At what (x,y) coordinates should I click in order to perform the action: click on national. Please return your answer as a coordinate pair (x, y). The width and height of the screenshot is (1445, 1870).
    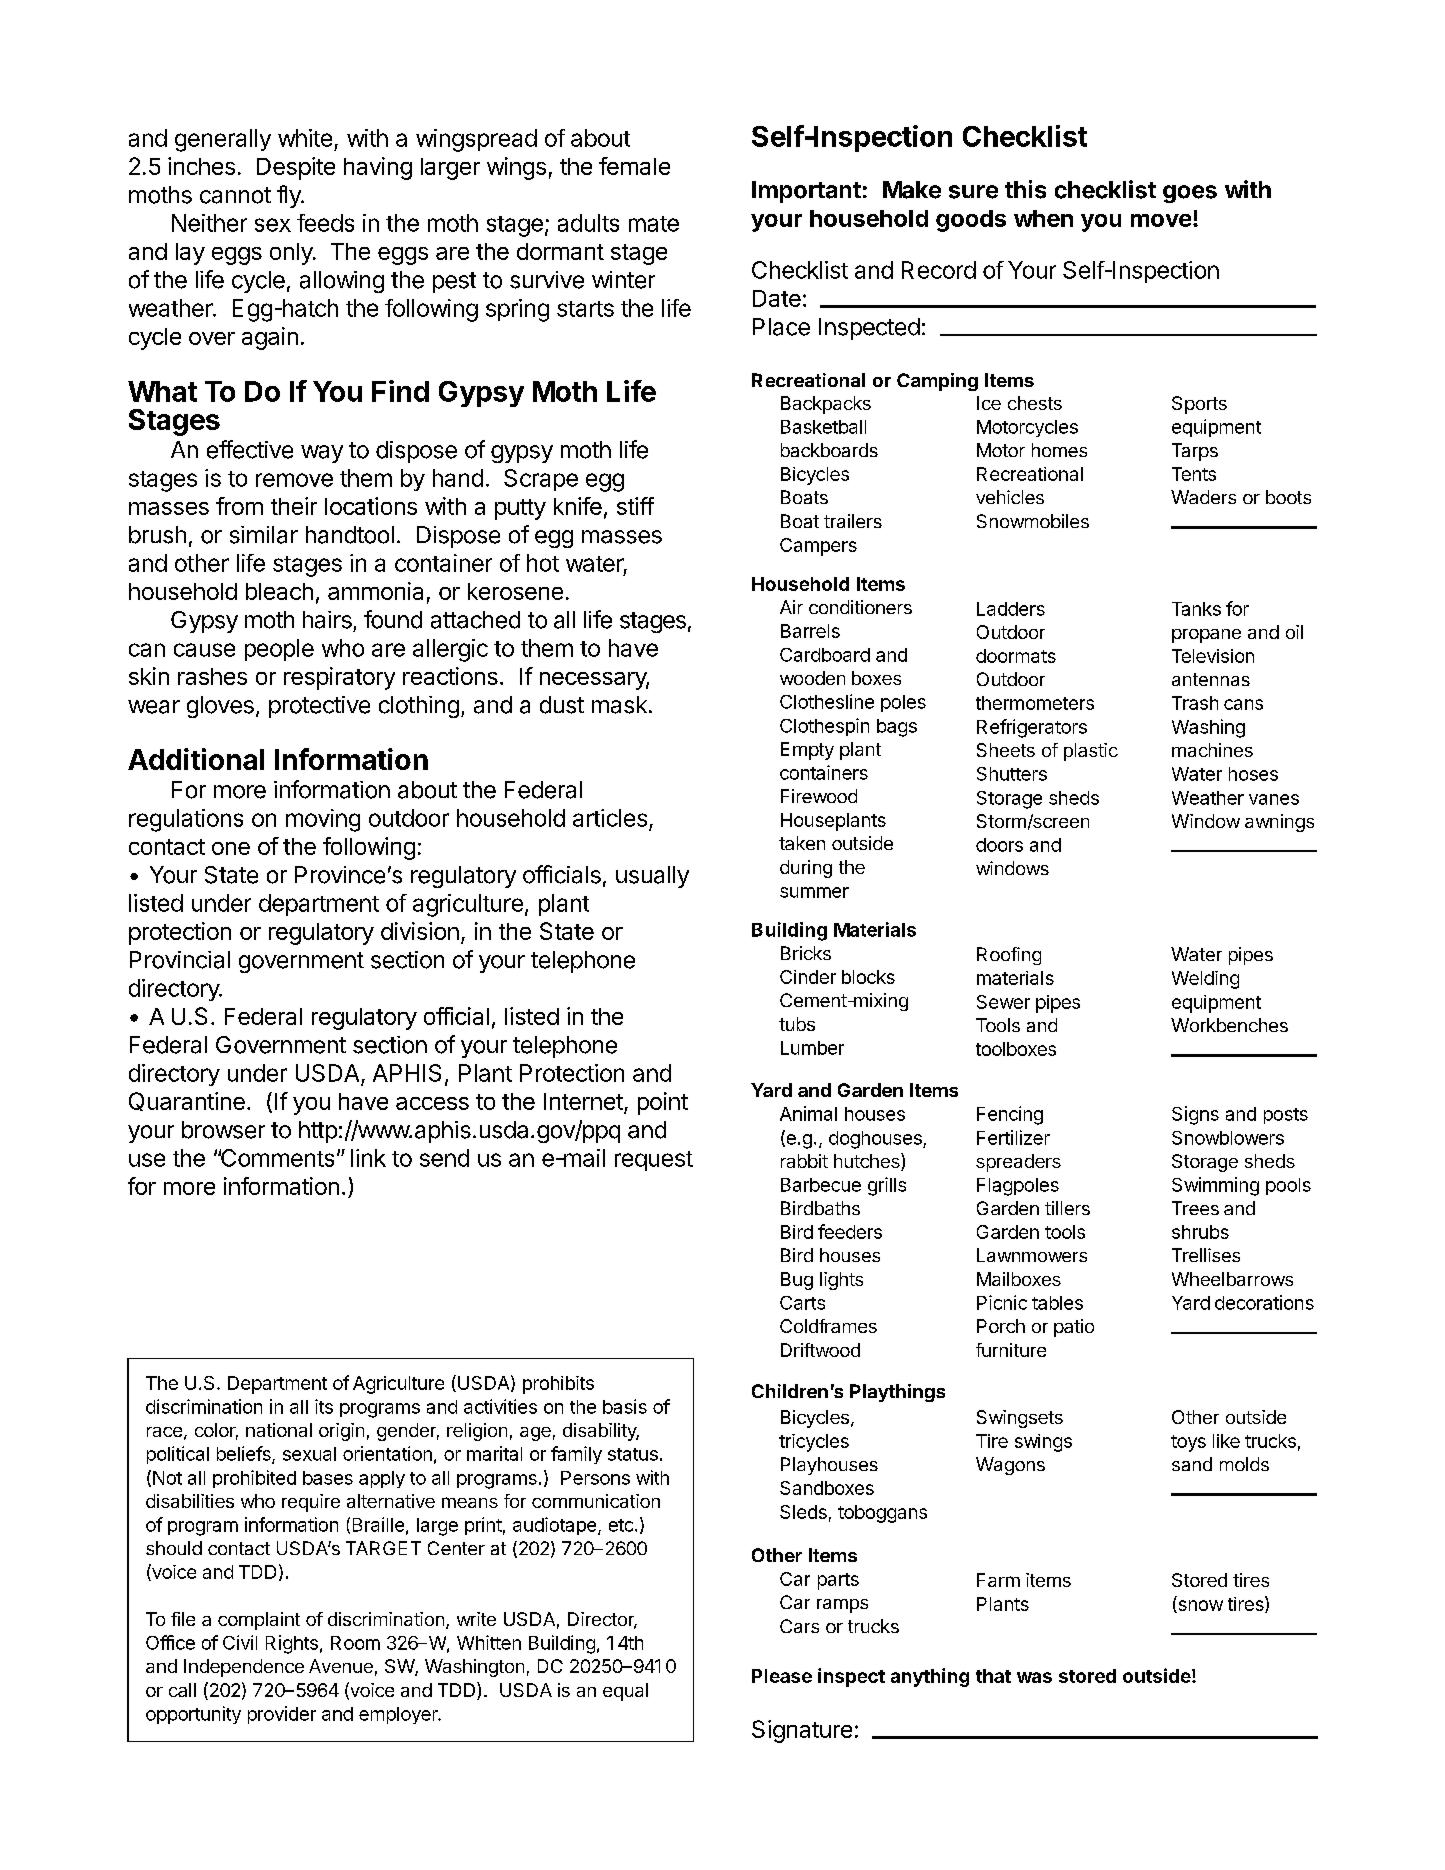
    Looking at the image, I should click on (279, 1430).
